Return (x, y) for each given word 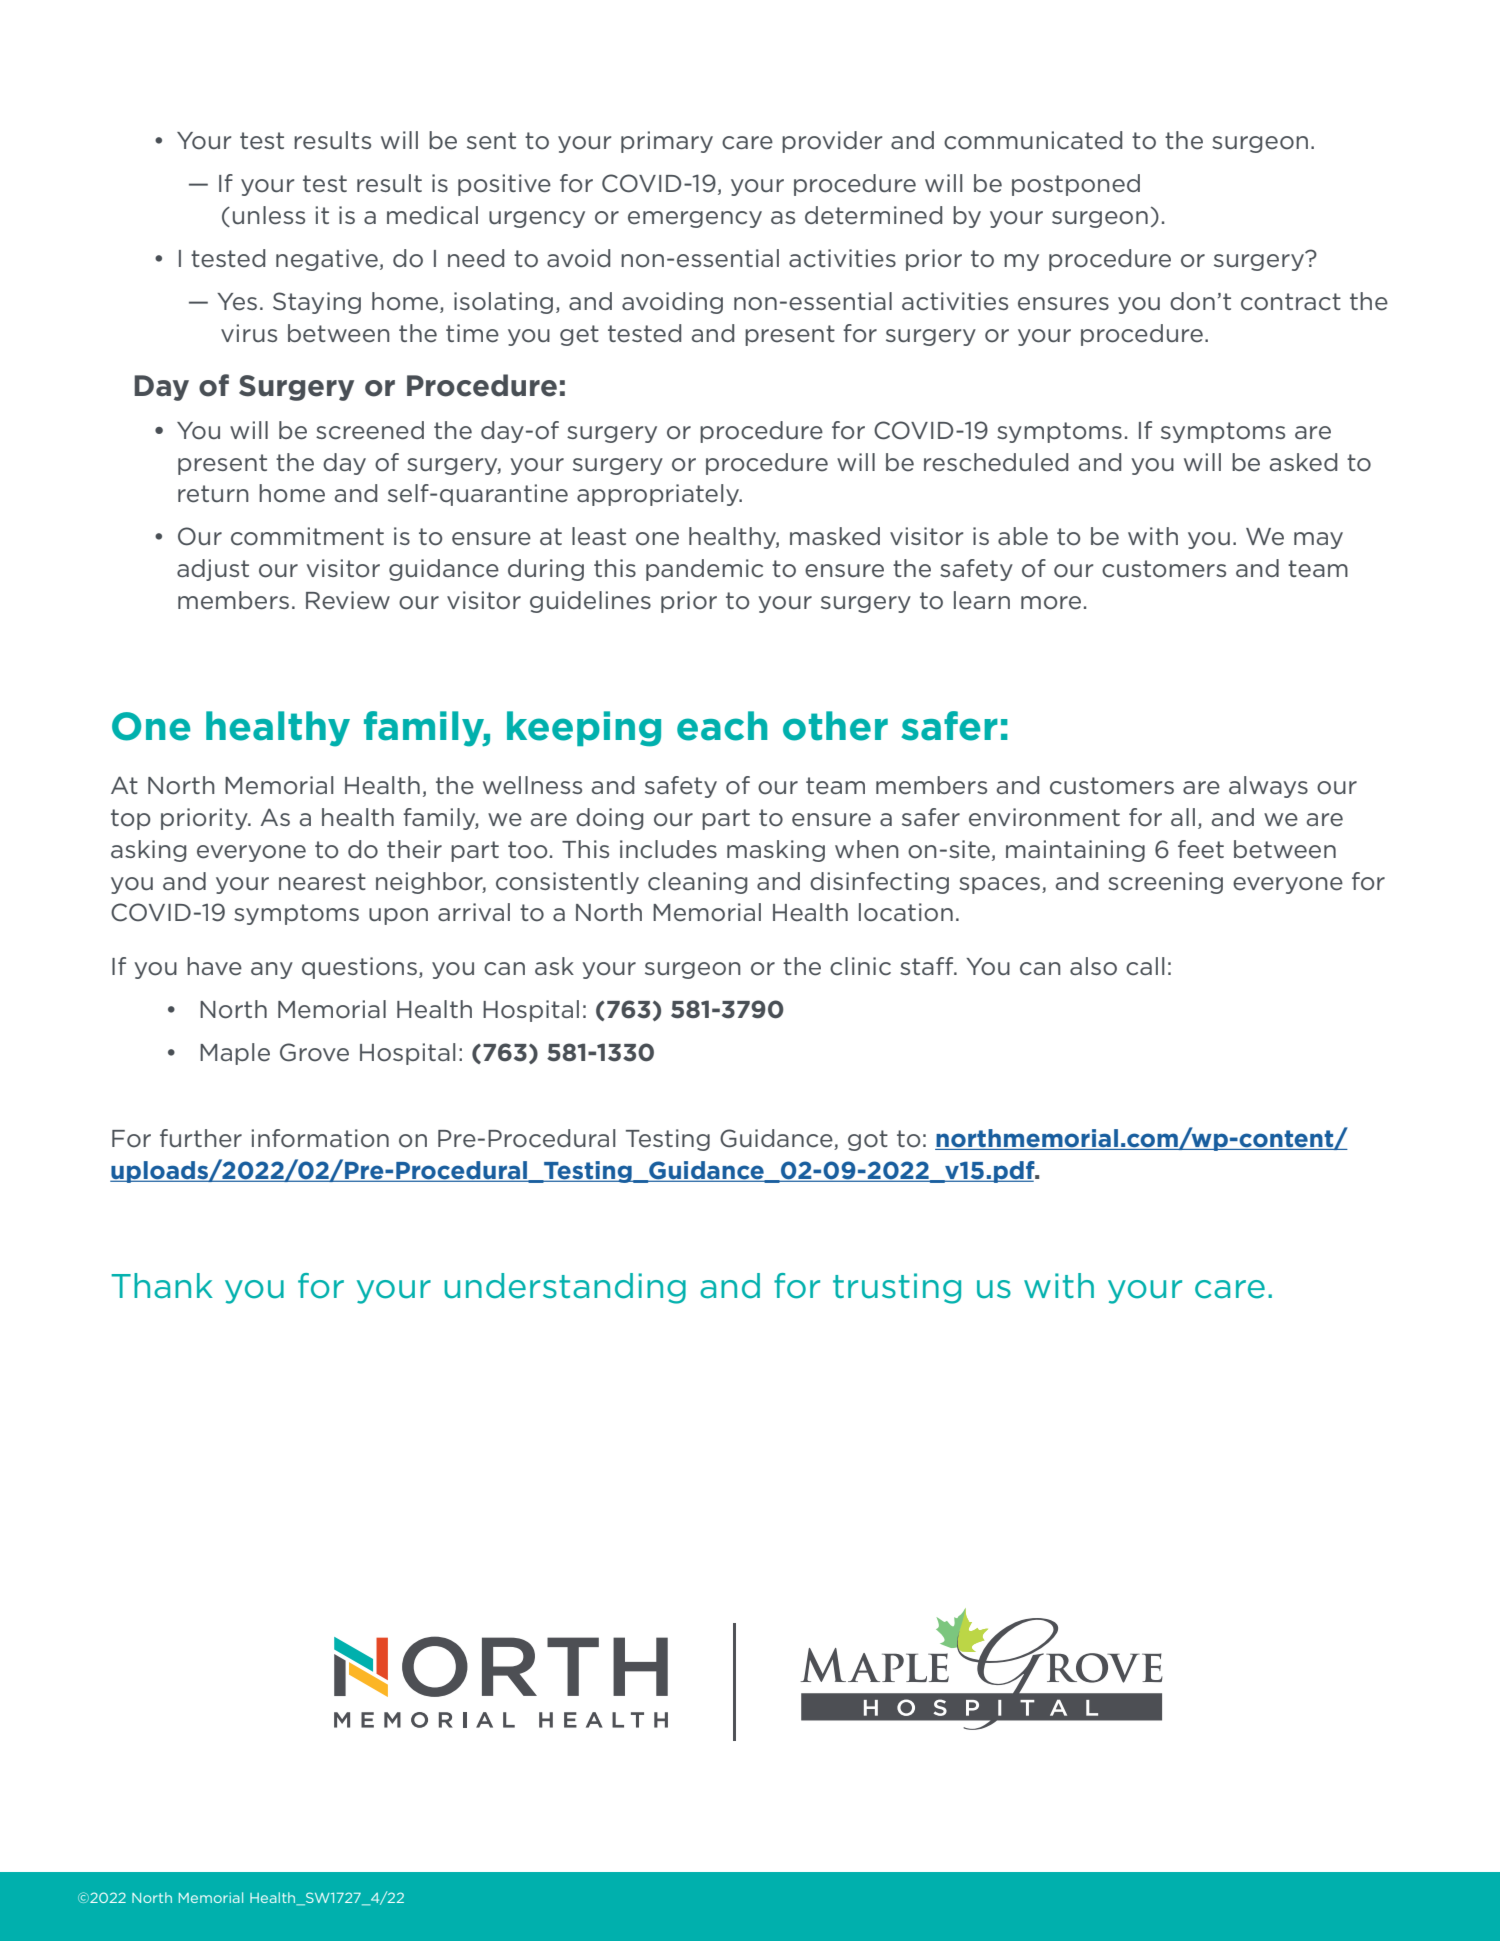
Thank (162, 1286)
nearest (322, 882)
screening (1165, 883)
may (1318, 540)
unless (269, 215)
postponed (1076, 185)
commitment (307, 536)
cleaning (697, 883)
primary (667, 142)
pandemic (704, 570)
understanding (565, 1288)
